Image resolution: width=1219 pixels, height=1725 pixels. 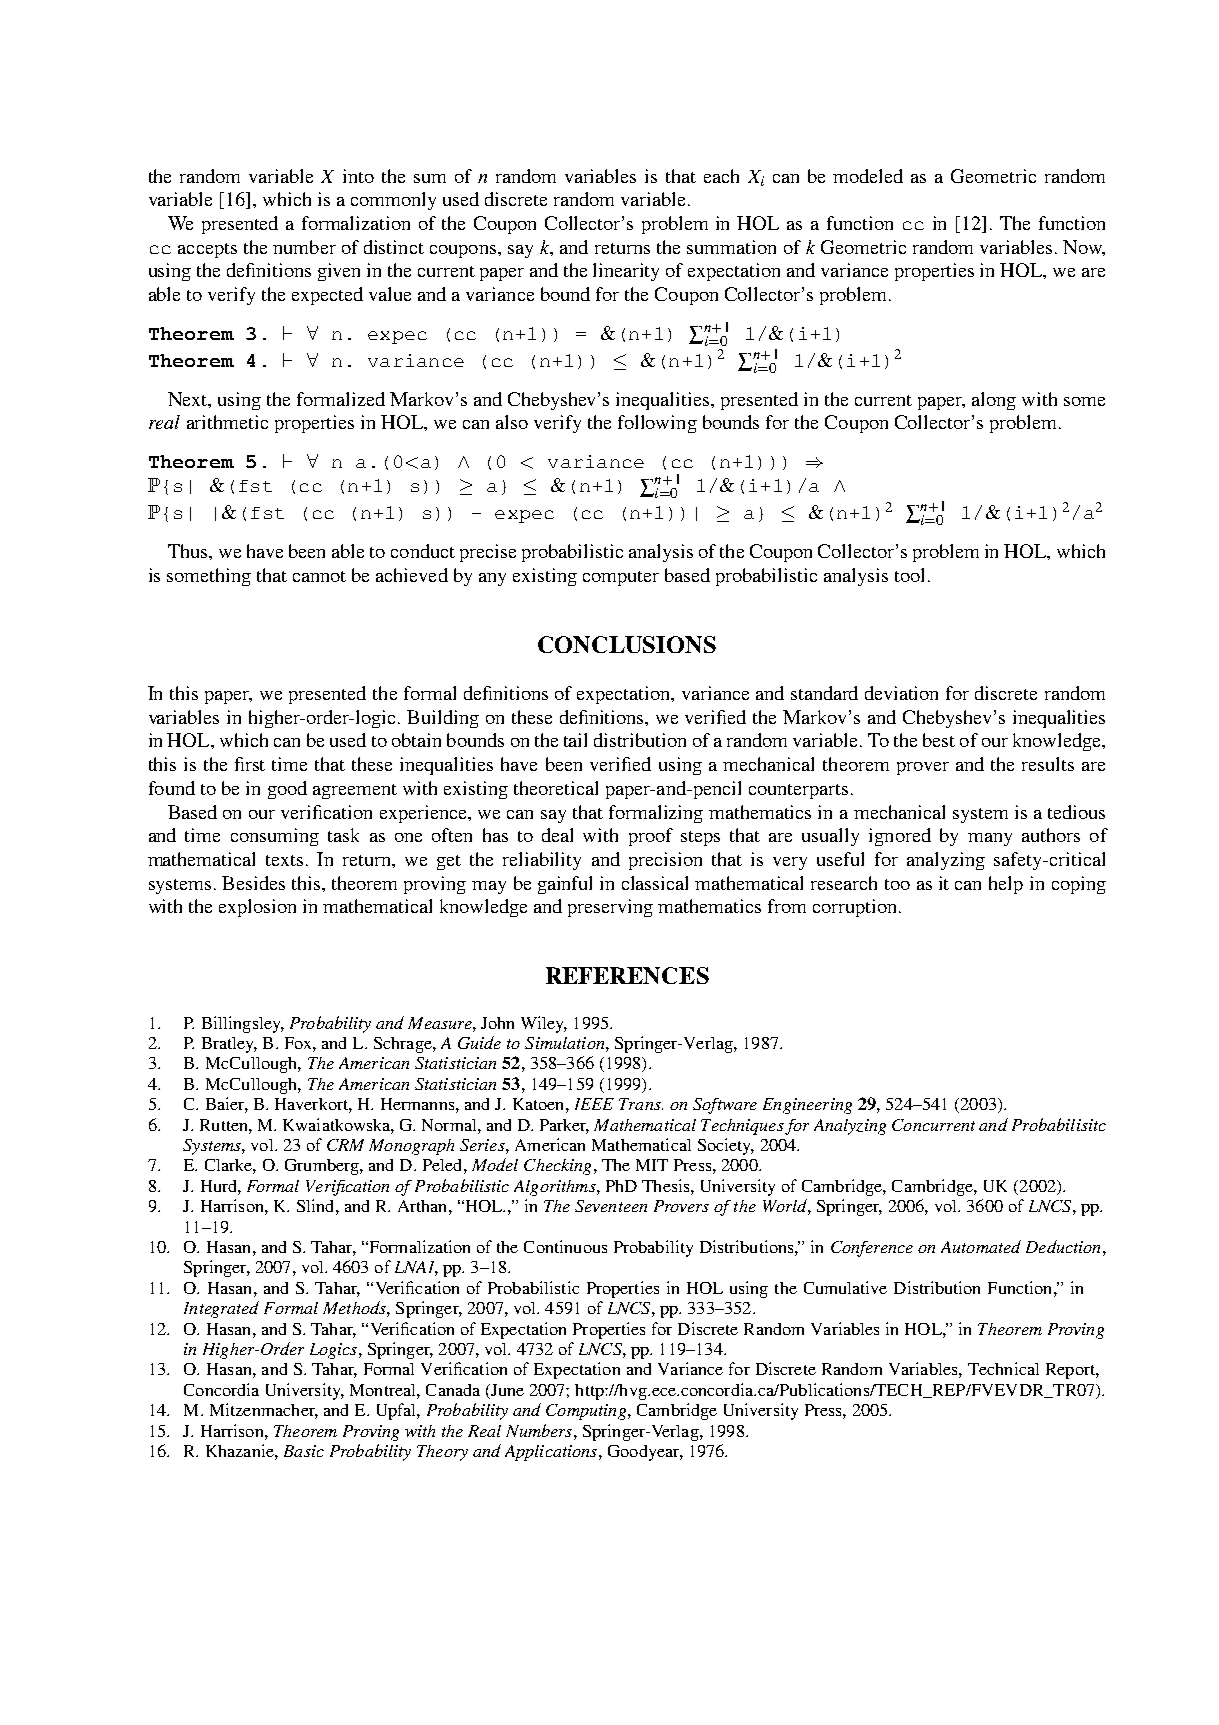 I want to click on REFERENCES, so click(x=627, y=975).
